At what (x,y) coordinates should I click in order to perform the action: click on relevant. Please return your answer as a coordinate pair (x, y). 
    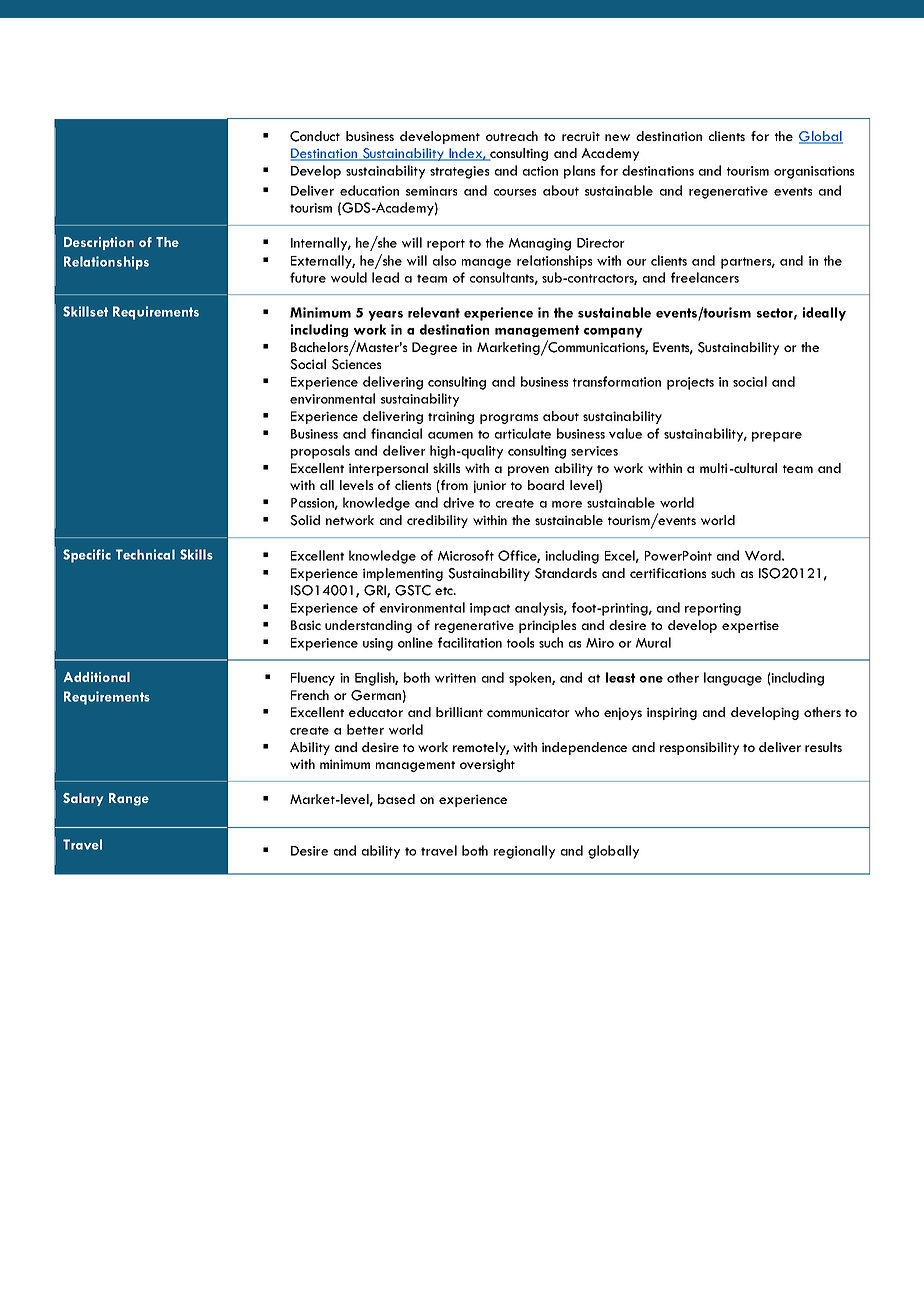
    Looking at the image, I should click on (434, 312).
